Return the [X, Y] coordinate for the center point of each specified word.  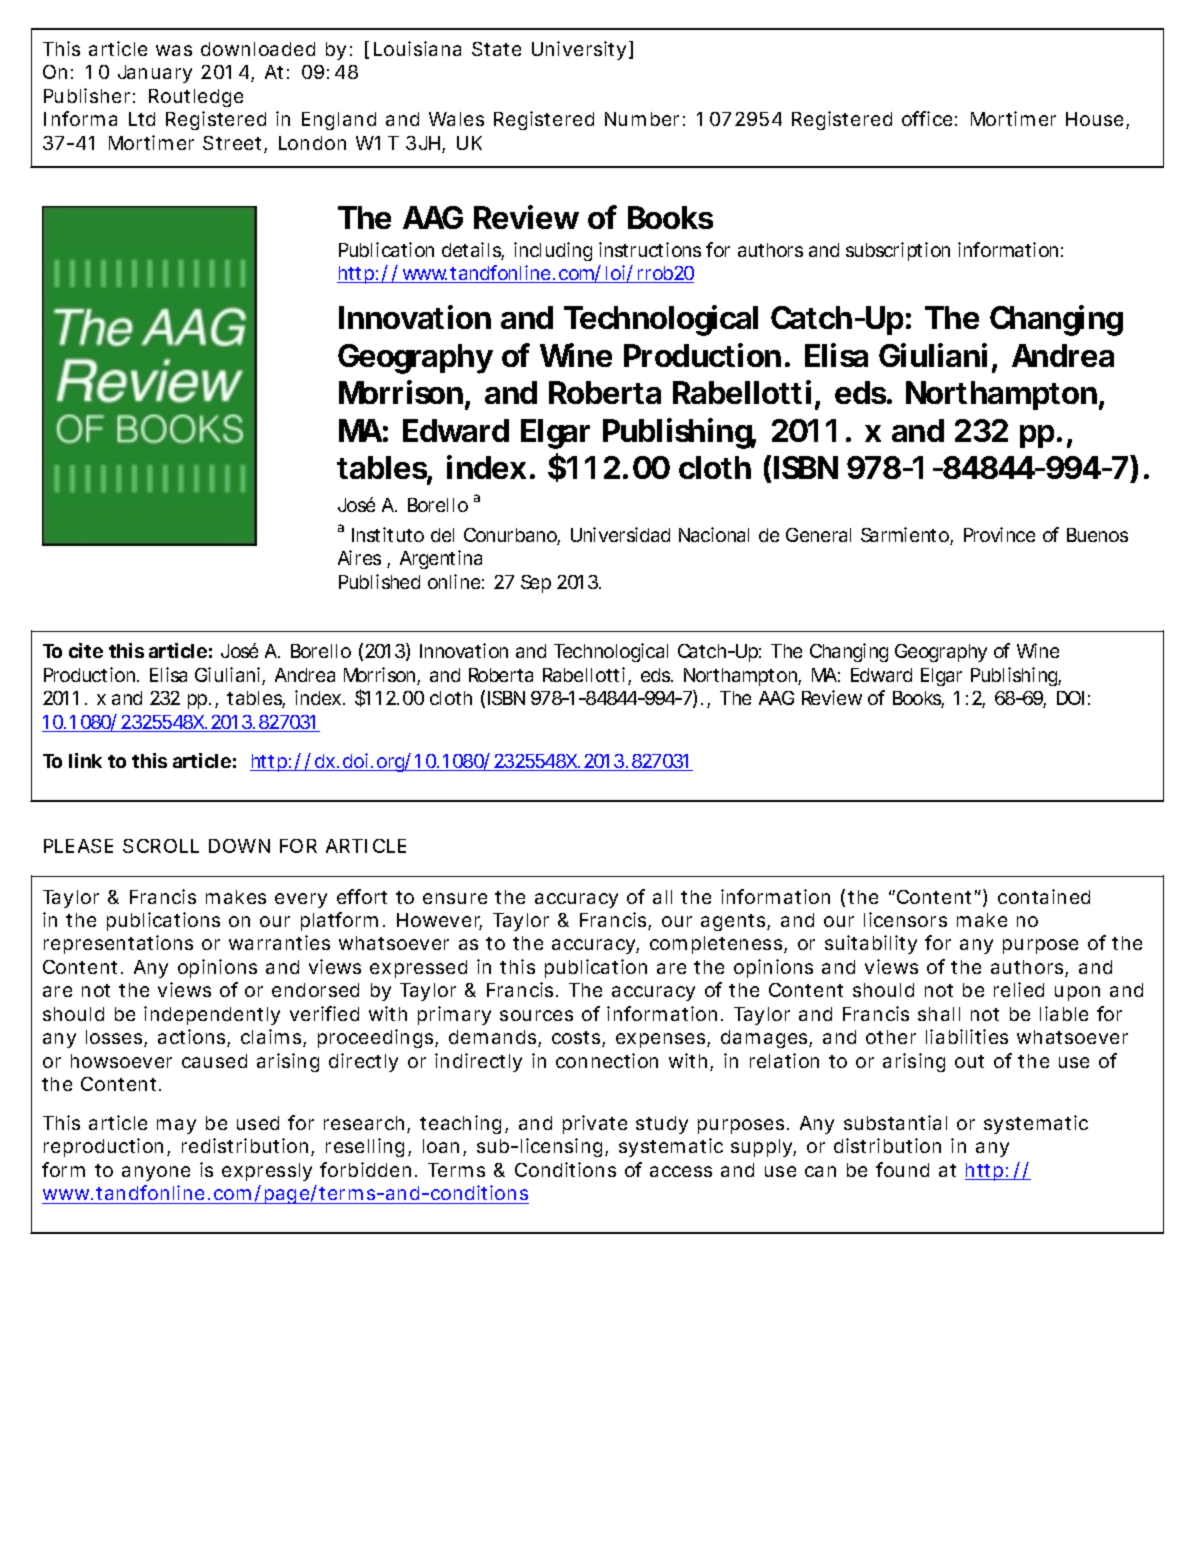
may [176, 1126]
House [1096, 120]
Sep [536, 584]
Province [999, 534]
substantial [895, 1122]
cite [86, 650]
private [595, 1124]
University [579, 50]
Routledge [196, 98]
